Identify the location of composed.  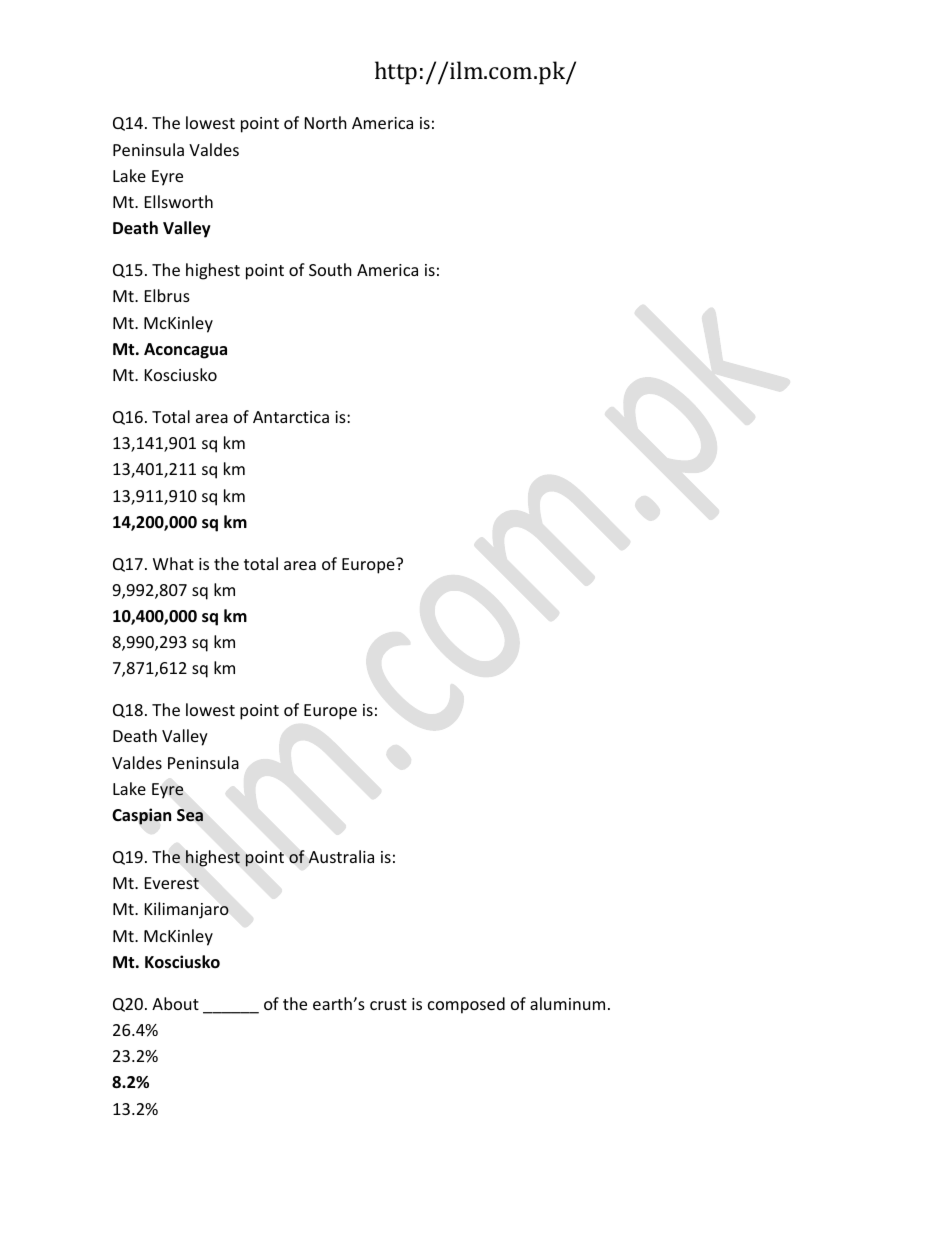
(466, 1005).
